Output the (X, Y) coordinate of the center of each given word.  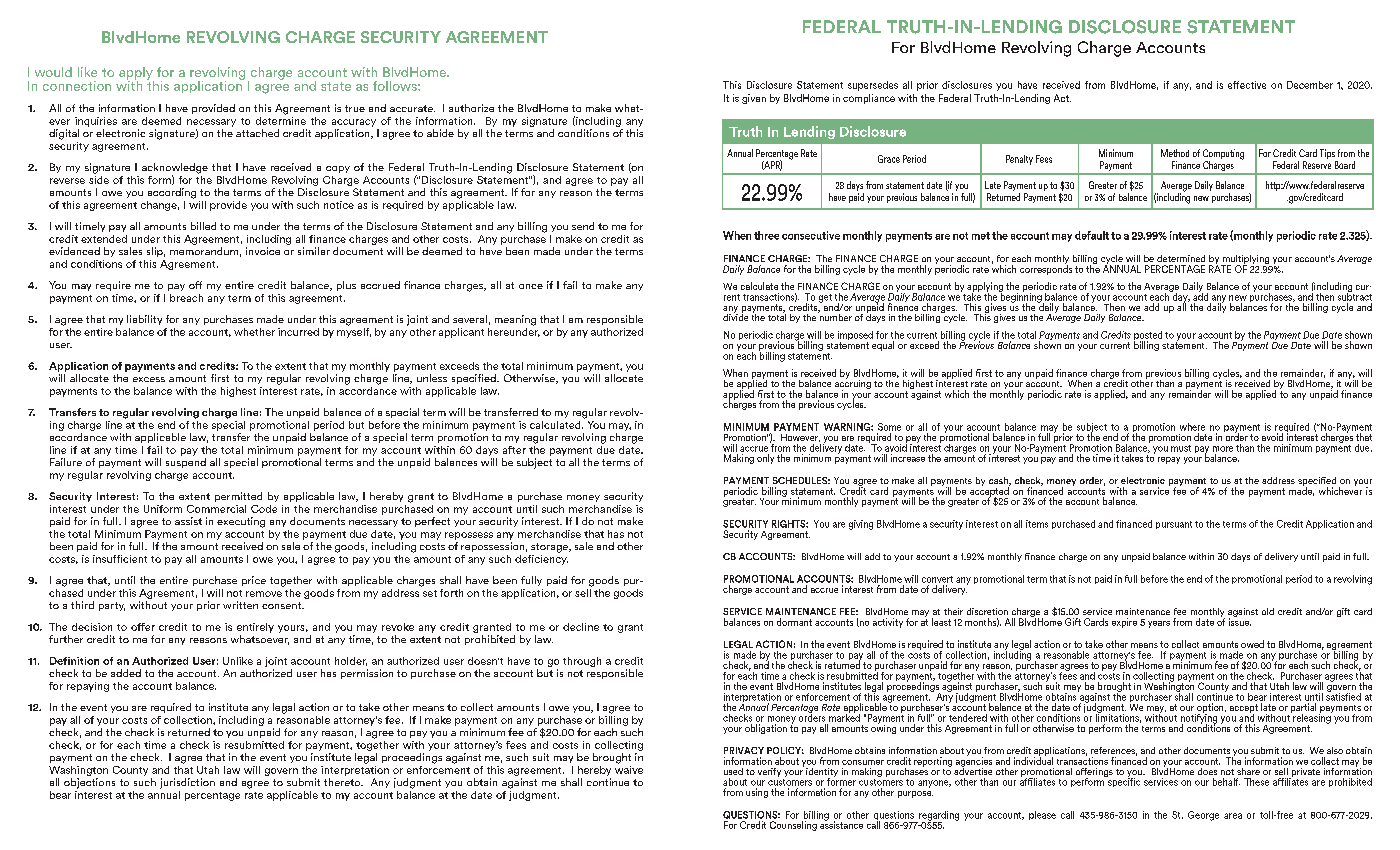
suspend (186, 463)
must (1181, 448)
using (757, 793)
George (1203, 816)
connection (77, 86)
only (765, 459)
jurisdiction (187, 783)
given (754, 99)
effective (1247, 85)
